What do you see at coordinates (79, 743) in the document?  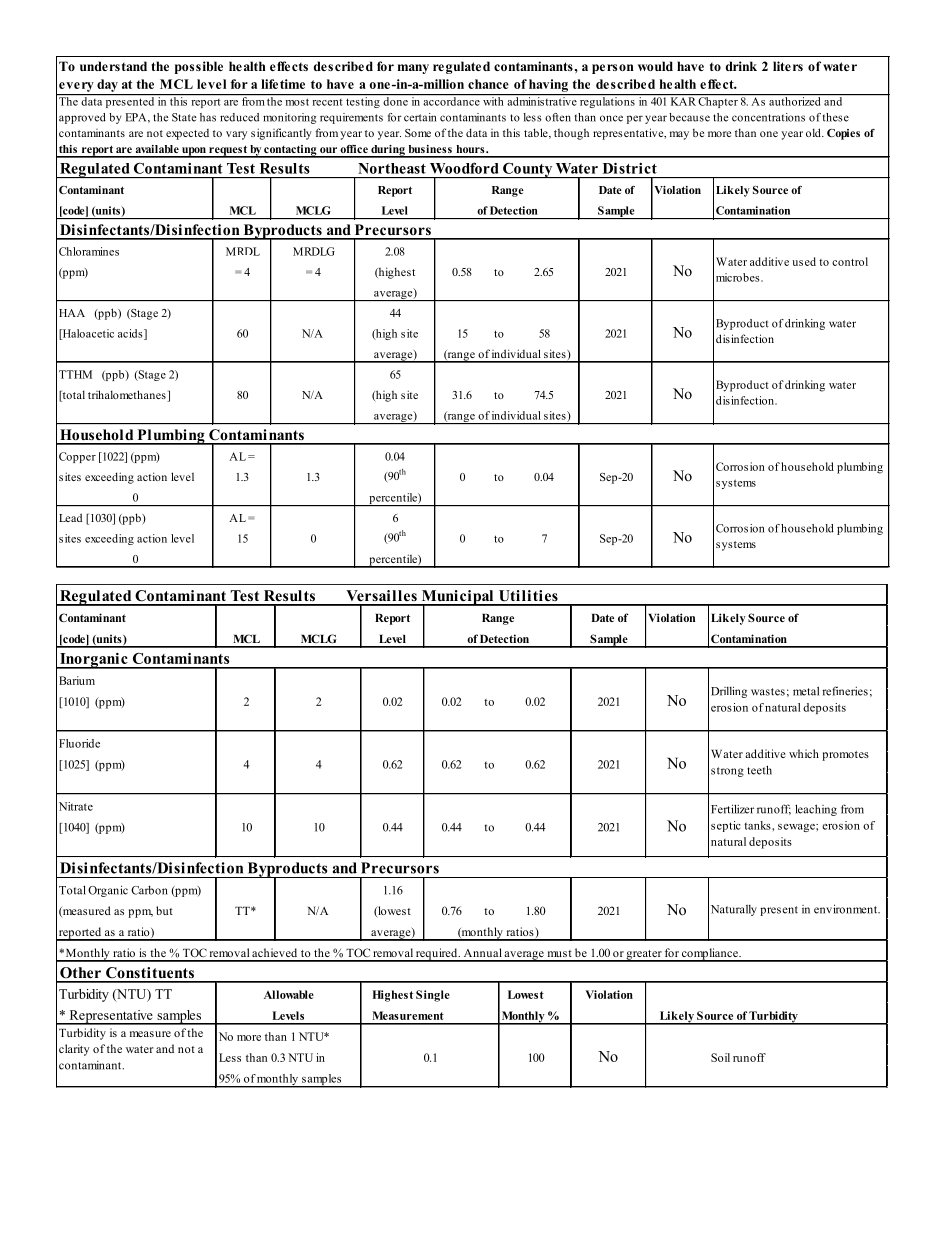 I see `Fluoride` at bounding box center [79, 743].
